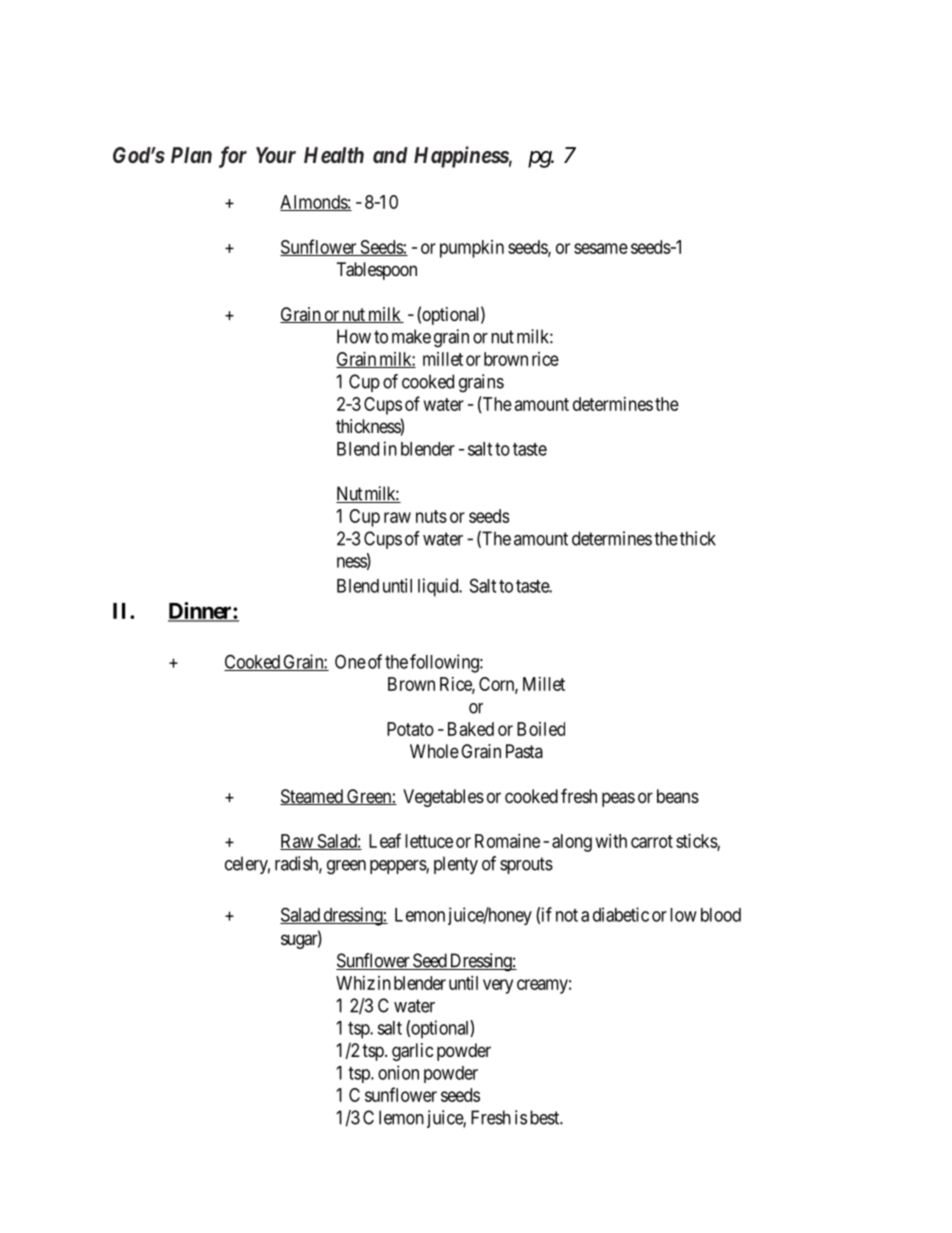 Image resolution: width=952 pixels, height=1233 pixels. Describe the element at coordinates (410, 729) in the screenshot. I see `Potato` at that location.
